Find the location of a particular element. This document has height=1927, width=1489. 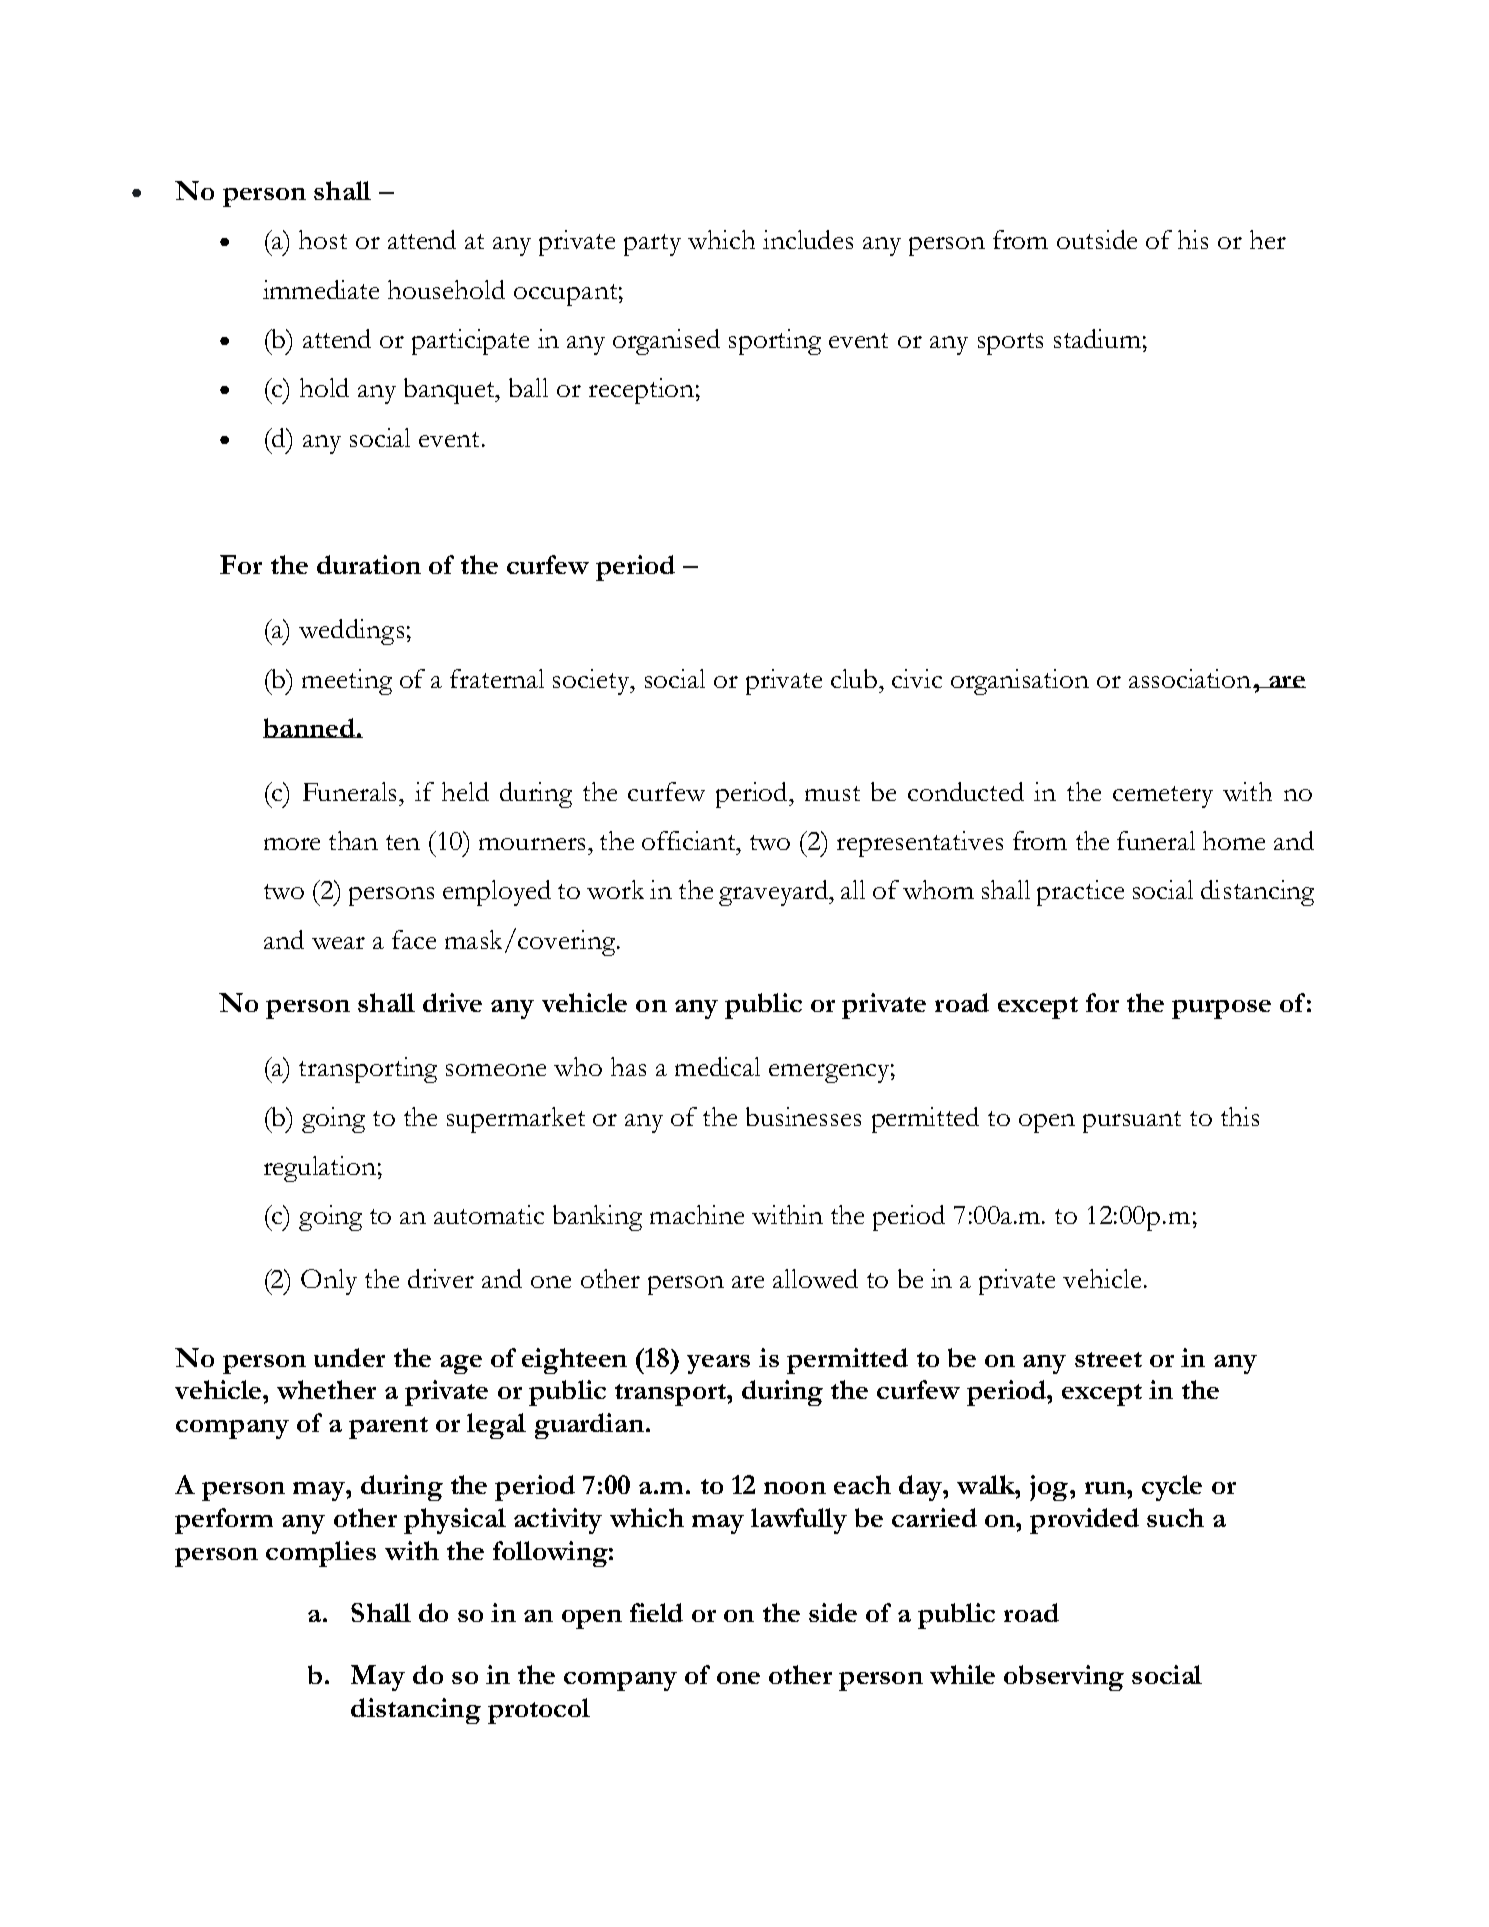

immediate is located at coordinates (321, 289).
